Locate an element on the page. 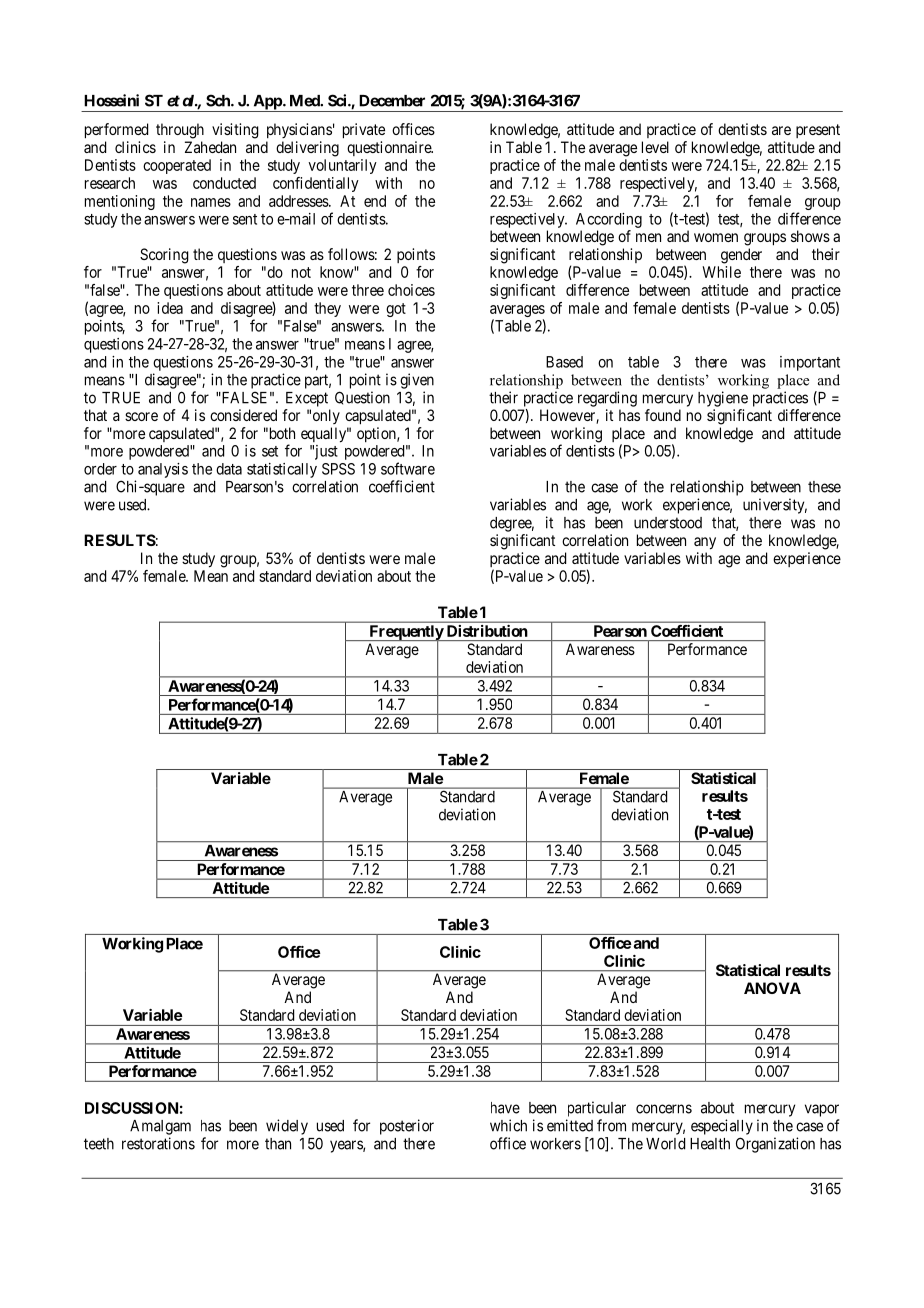 This page has height=1308, width=924. any is located at coordinates (705, 543).
